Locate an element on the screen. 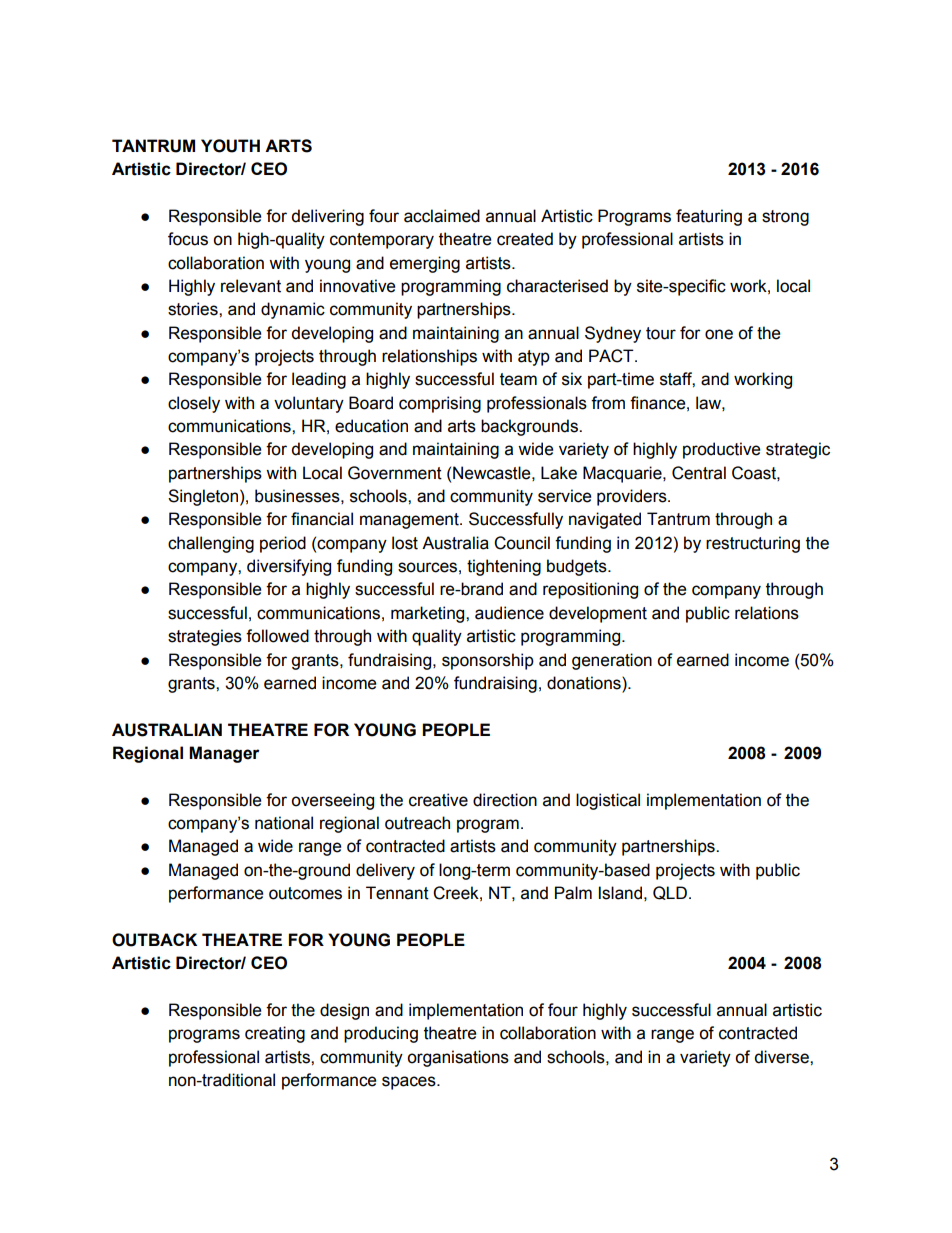 This screenshot has width=952, height=1233. featuring is located at coordinates (709, 217).
